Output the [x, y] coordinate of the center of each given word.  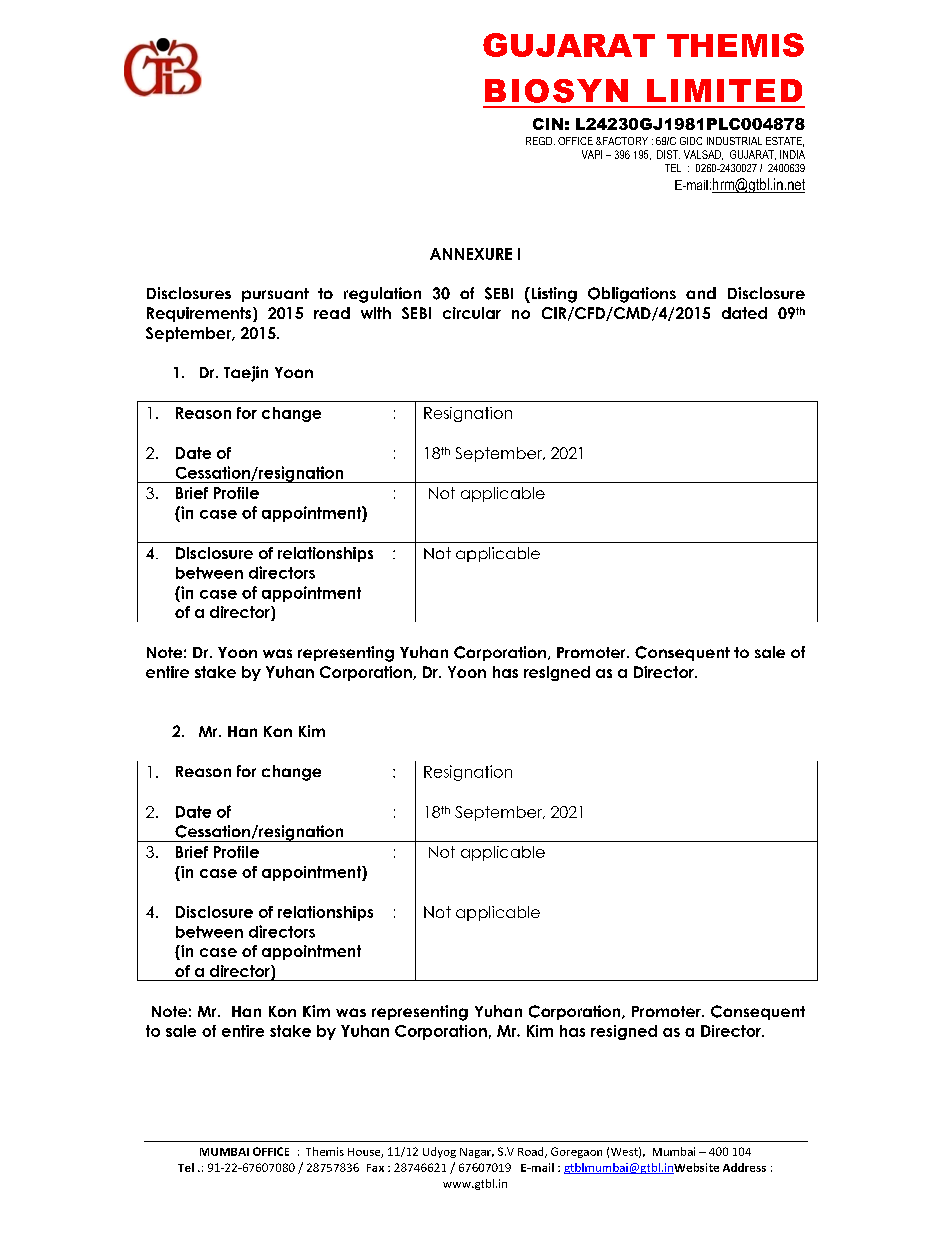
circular [472, 313]
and [701, 293]
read [332, 313]
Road [532, 1152]
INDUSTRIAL [734, 141]
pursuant [275, 295]
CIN [548, 124]
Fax [375, 1168]
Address [744, 1167]
